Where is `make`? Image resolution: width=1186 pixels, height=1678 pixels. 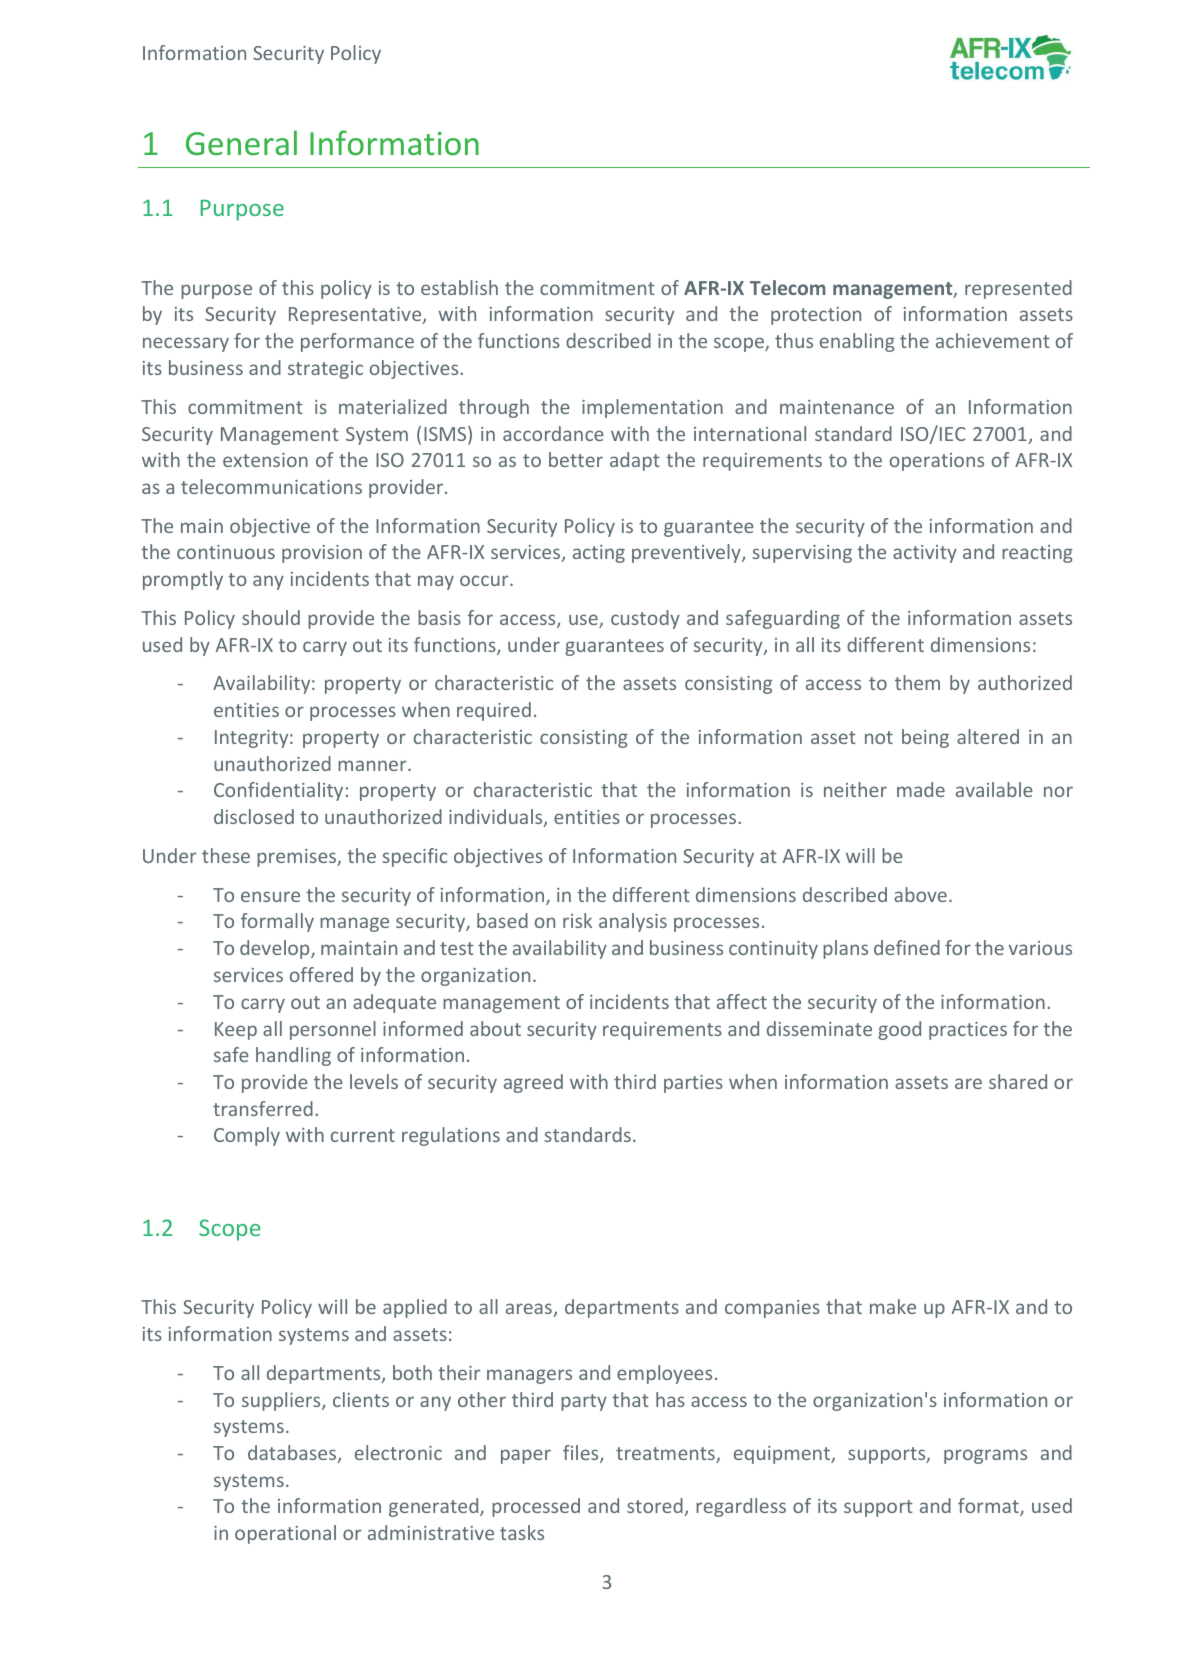
make is located at coordinates (893, 1306).
